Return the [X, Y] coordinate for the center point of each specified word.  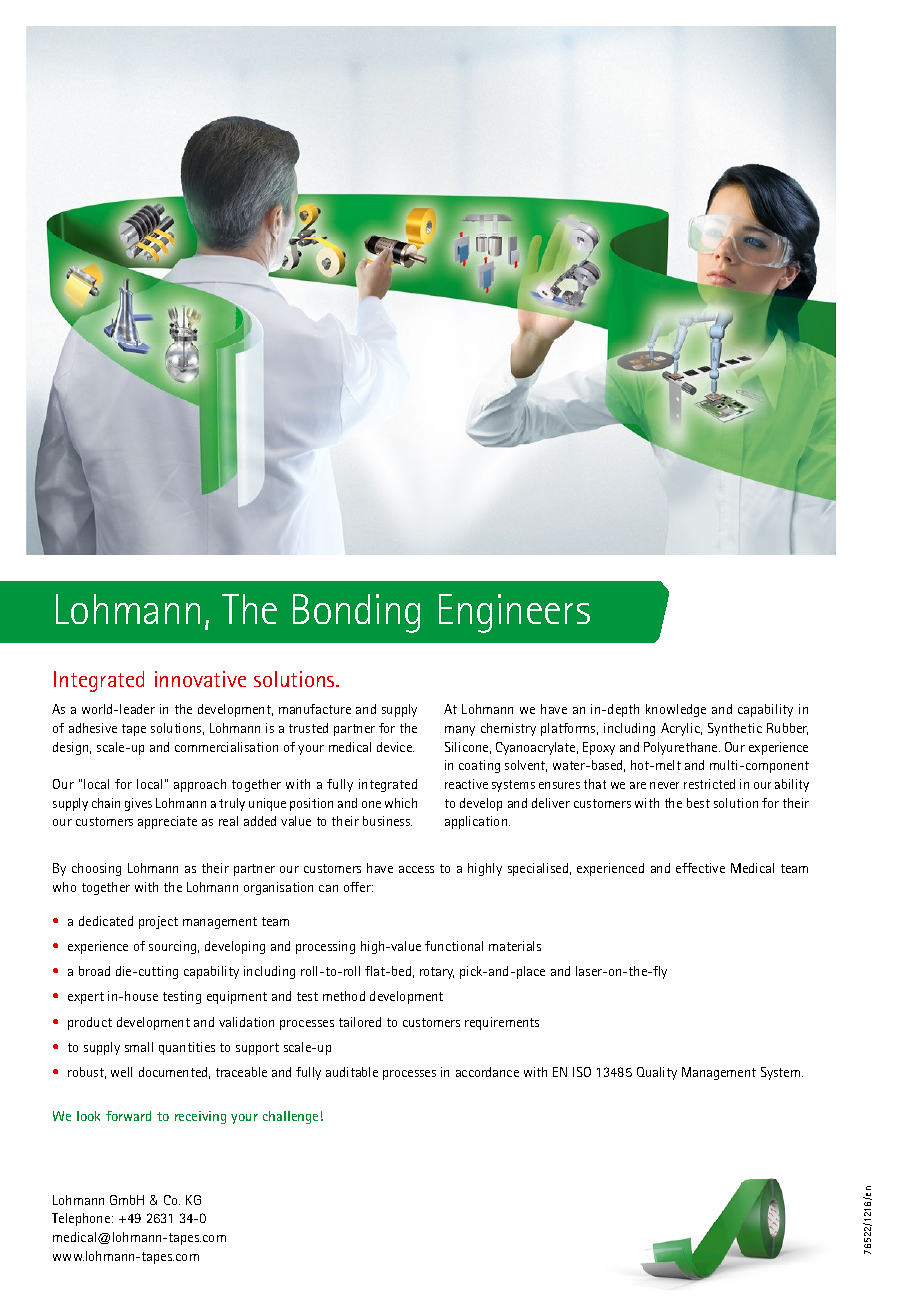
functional [454, 946]
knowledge [676, 710]
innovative [200, 679]
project [158, 922]
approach [200, 785]
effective [700, 868]
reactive [466, 784]
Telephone [81, 1219]
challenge [290, 1117]
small [139, 1047]
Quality [657, 1073]
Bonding [356, 613]
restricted [709, 784]
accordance [487, 1072]
